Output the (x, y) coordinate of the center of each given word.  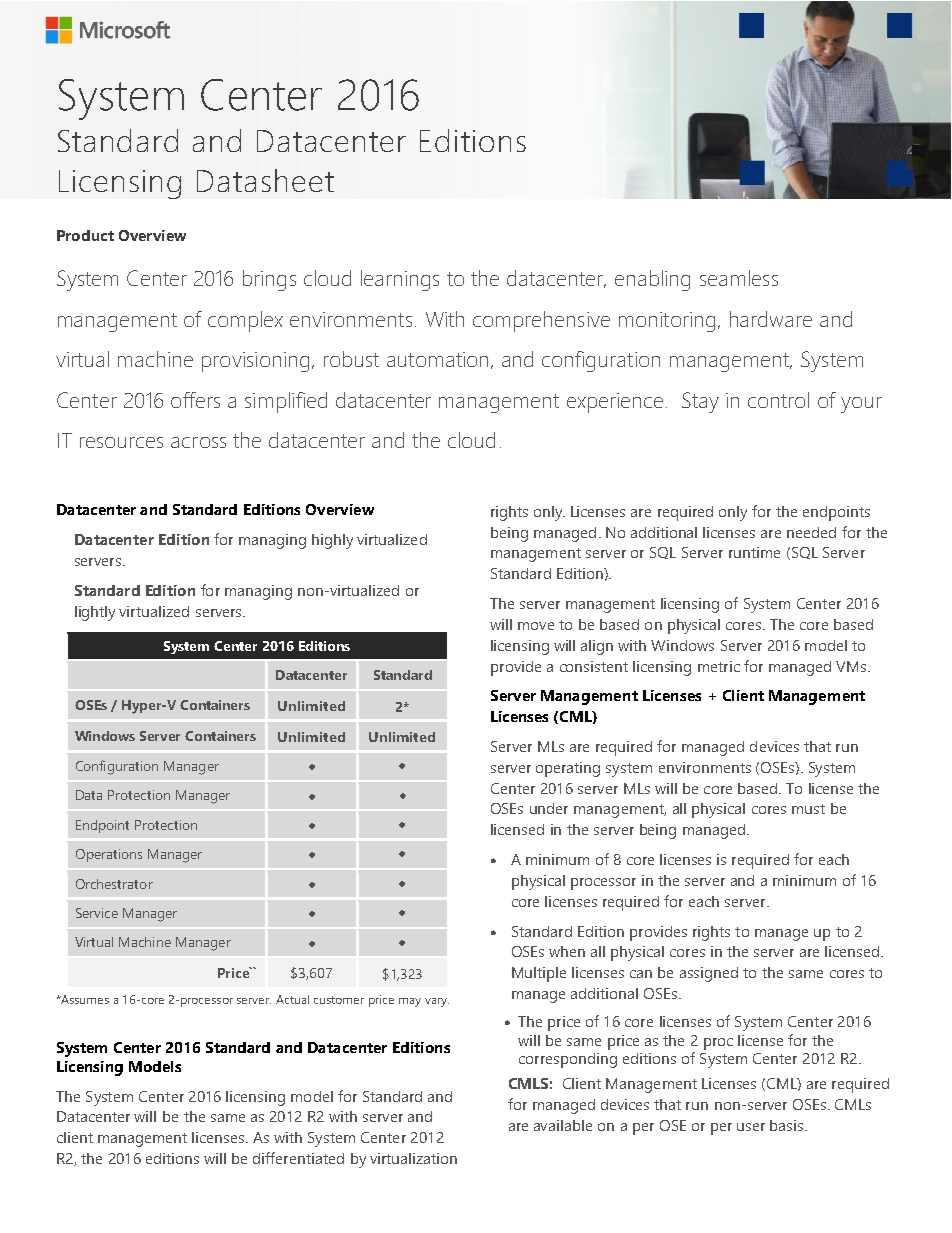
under (549, 808)
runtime (754, 552)
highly (332, 541)
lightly (95, 613)
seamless (739, 278)
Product (85, 235)
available (563, 1125)
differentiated (298, 1158)
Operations (109, 855)
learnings (400, 280)
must (808, 809)
